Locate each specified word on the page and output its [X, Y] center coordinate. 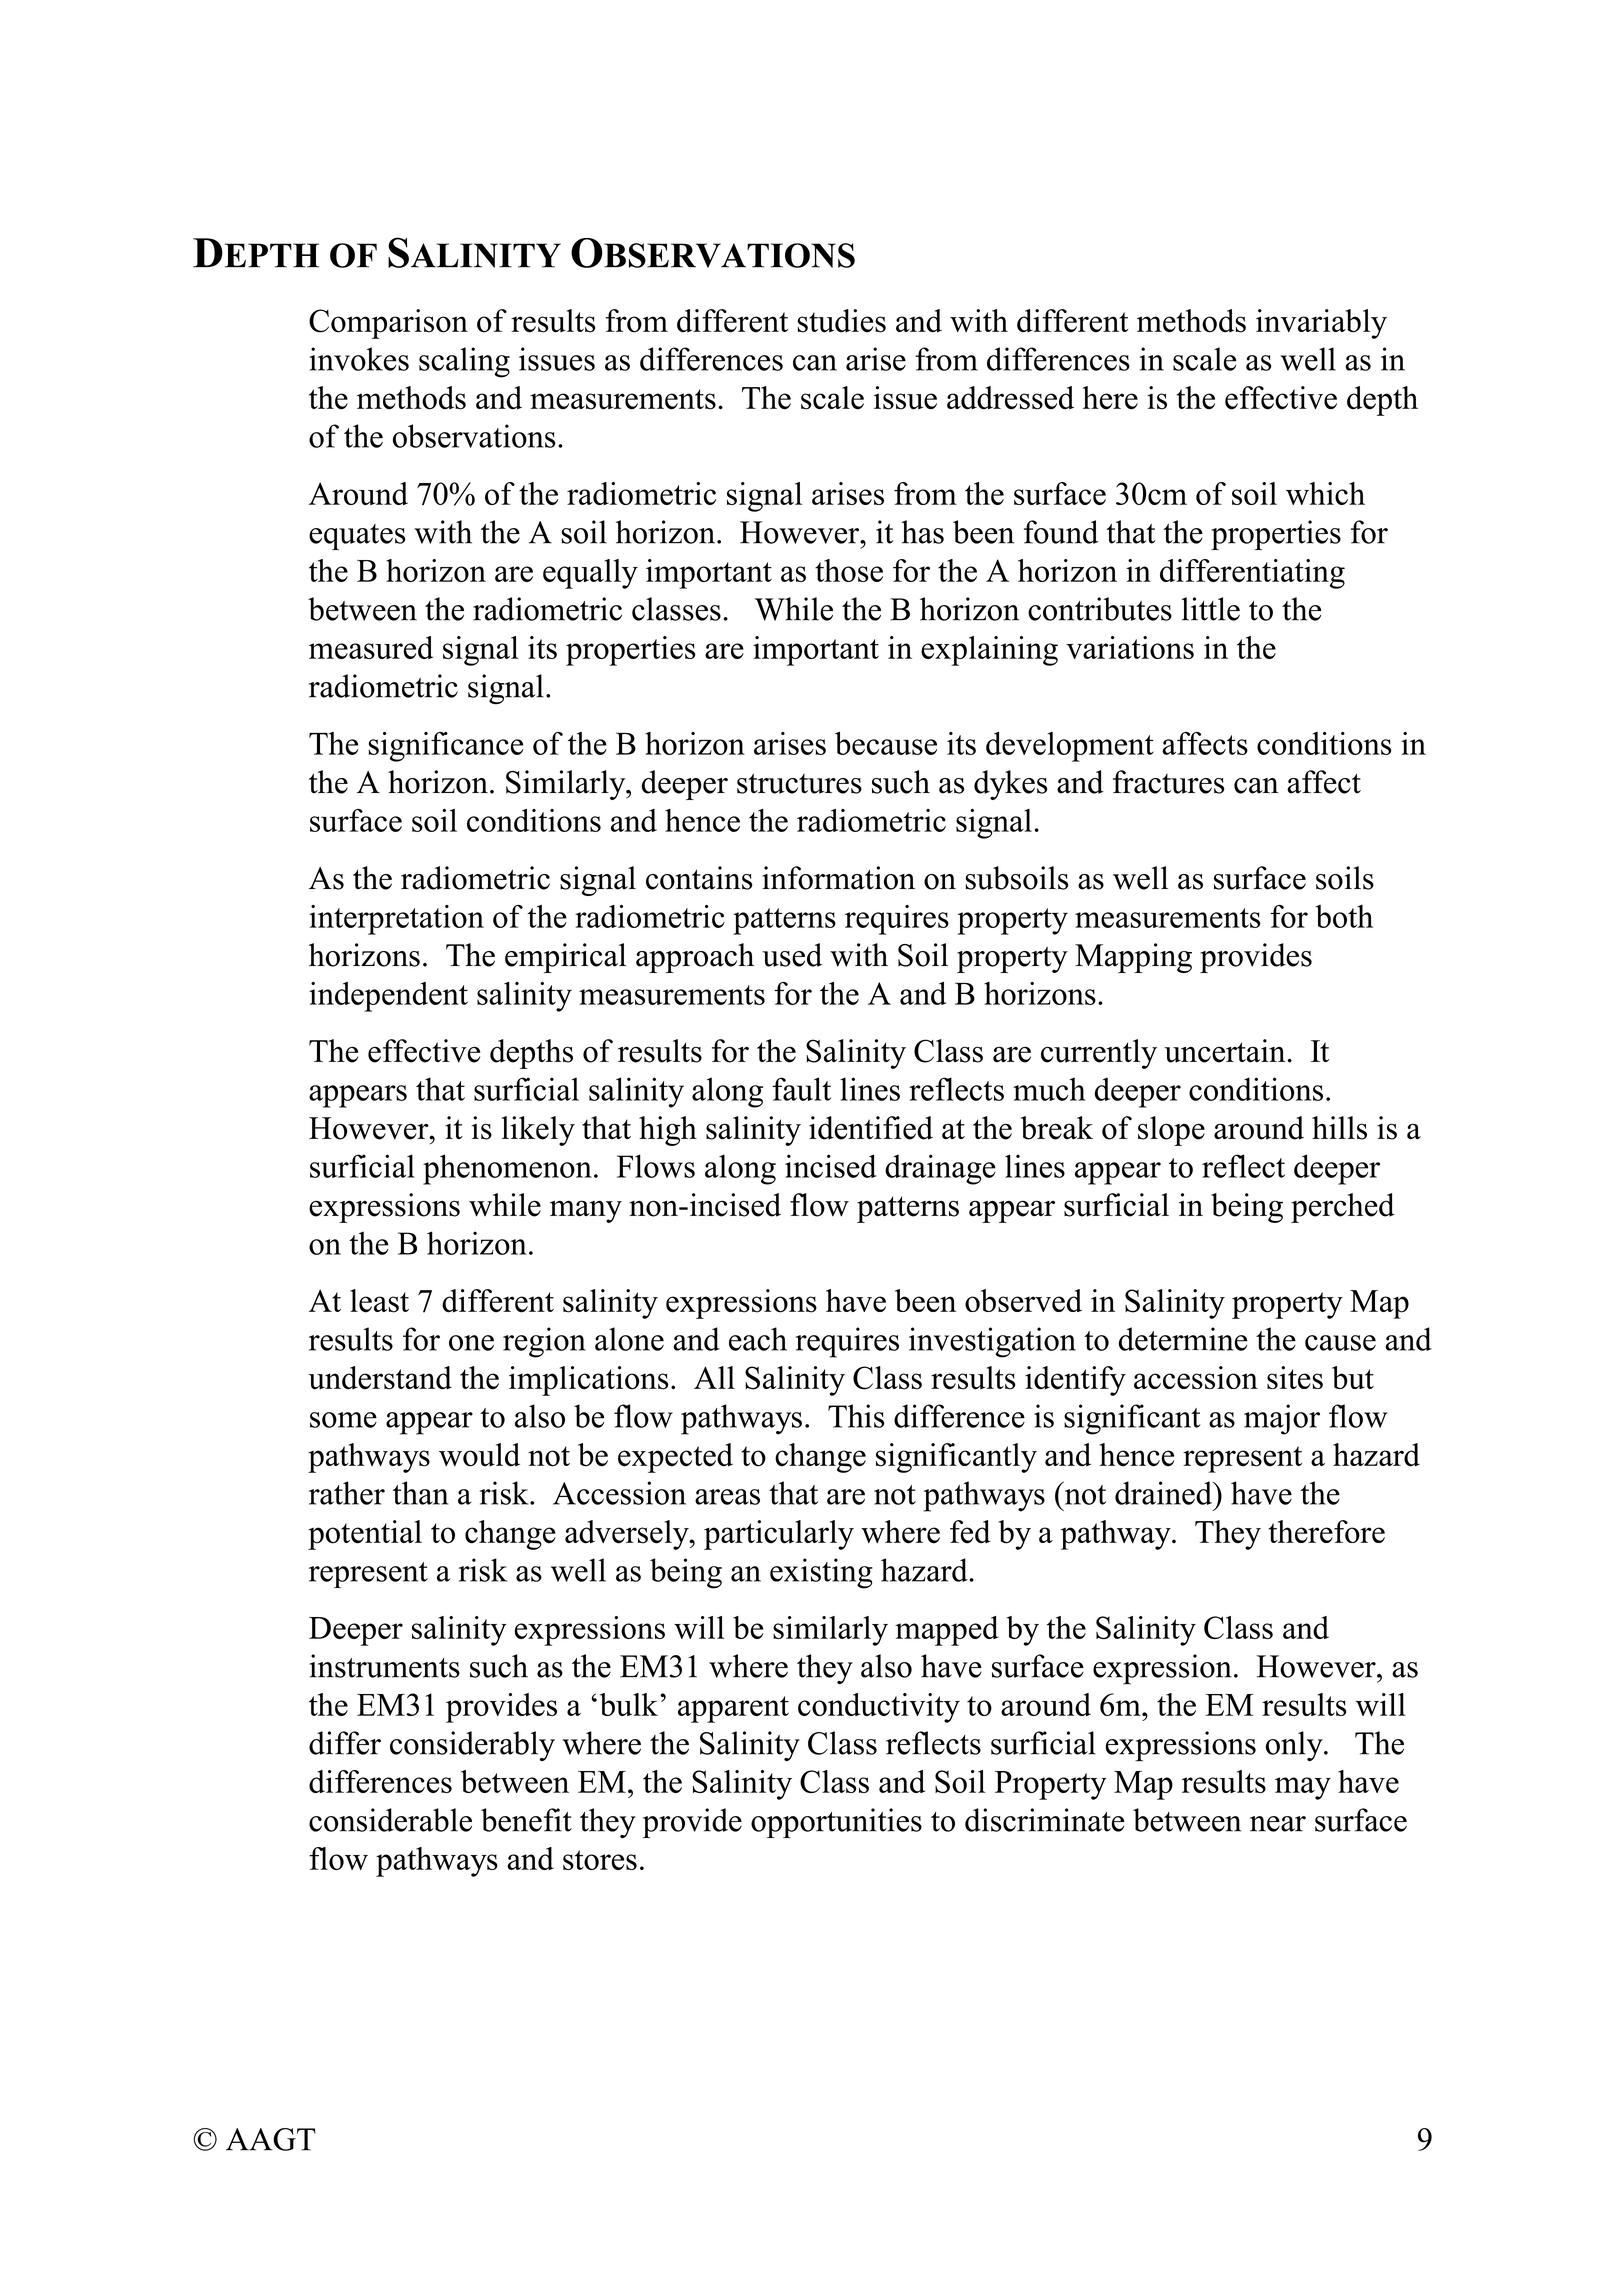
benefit [526, 1820]
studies [841, 321]
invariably [1321, 324]
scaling [464, 362]
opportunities [836, 1823]
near [1278, 1824]
